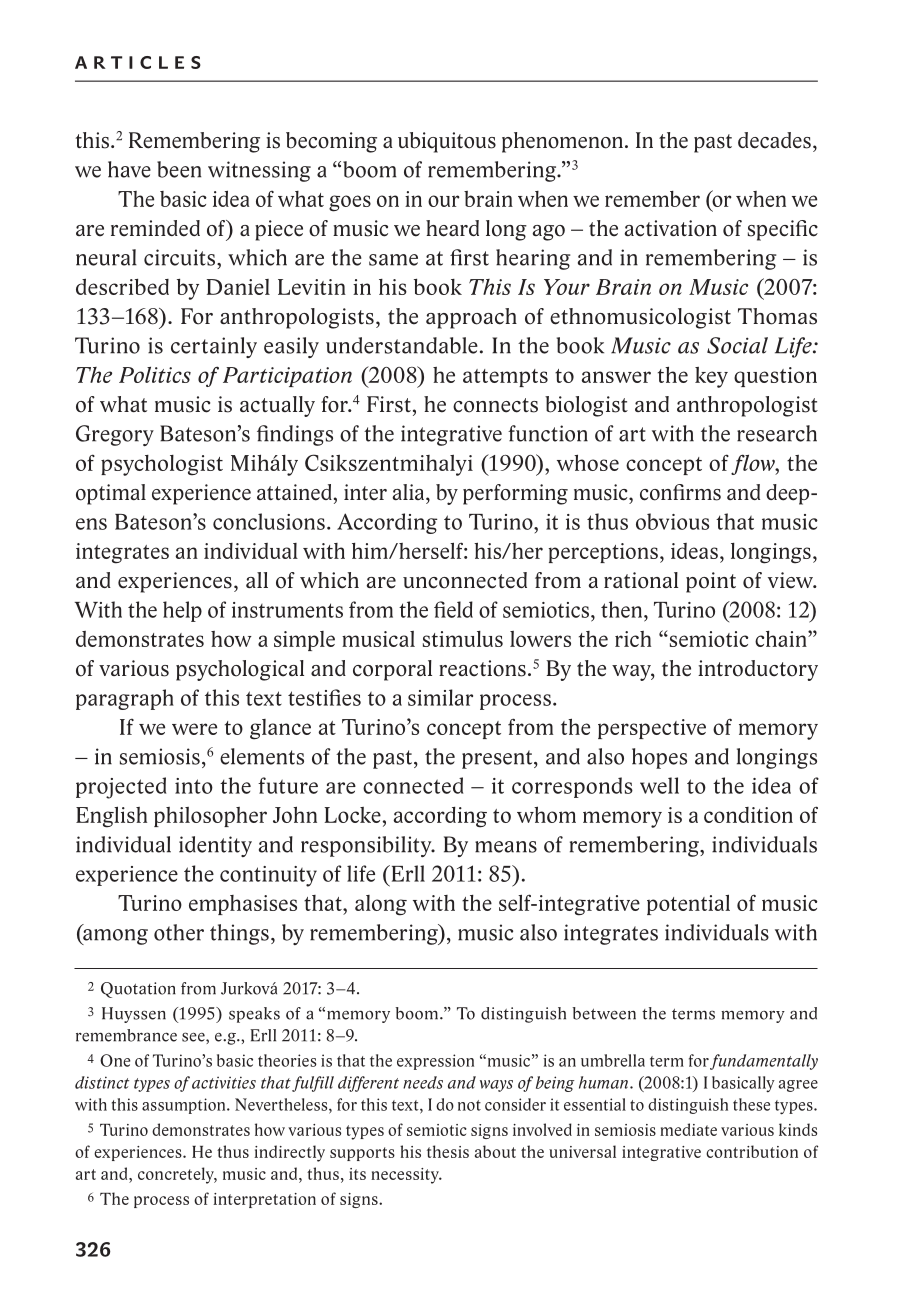  I want to click on ARTICLES, so click(138, 62).
